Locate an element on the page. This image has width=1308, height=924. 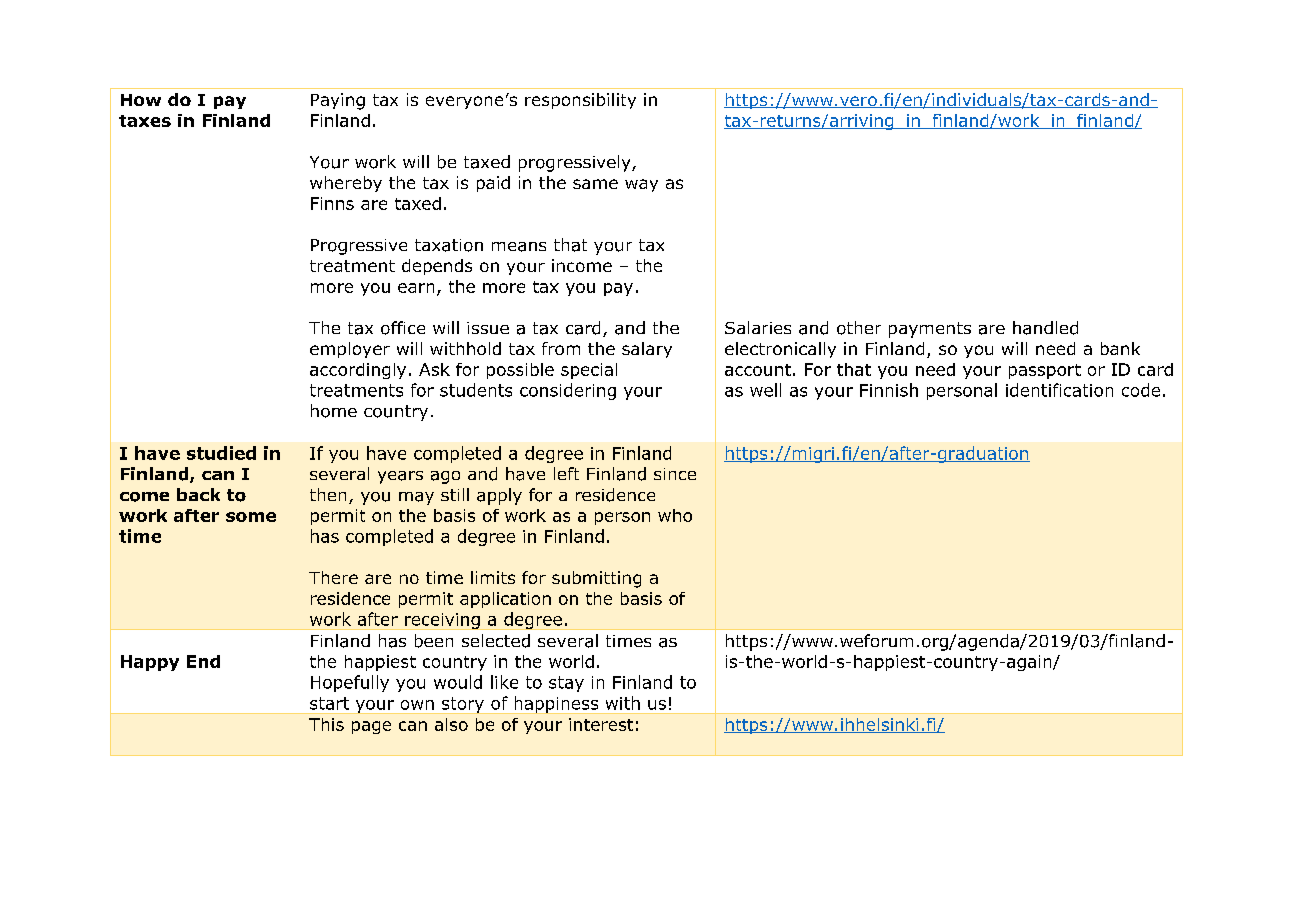
way is located at coordinates (641, 185).
